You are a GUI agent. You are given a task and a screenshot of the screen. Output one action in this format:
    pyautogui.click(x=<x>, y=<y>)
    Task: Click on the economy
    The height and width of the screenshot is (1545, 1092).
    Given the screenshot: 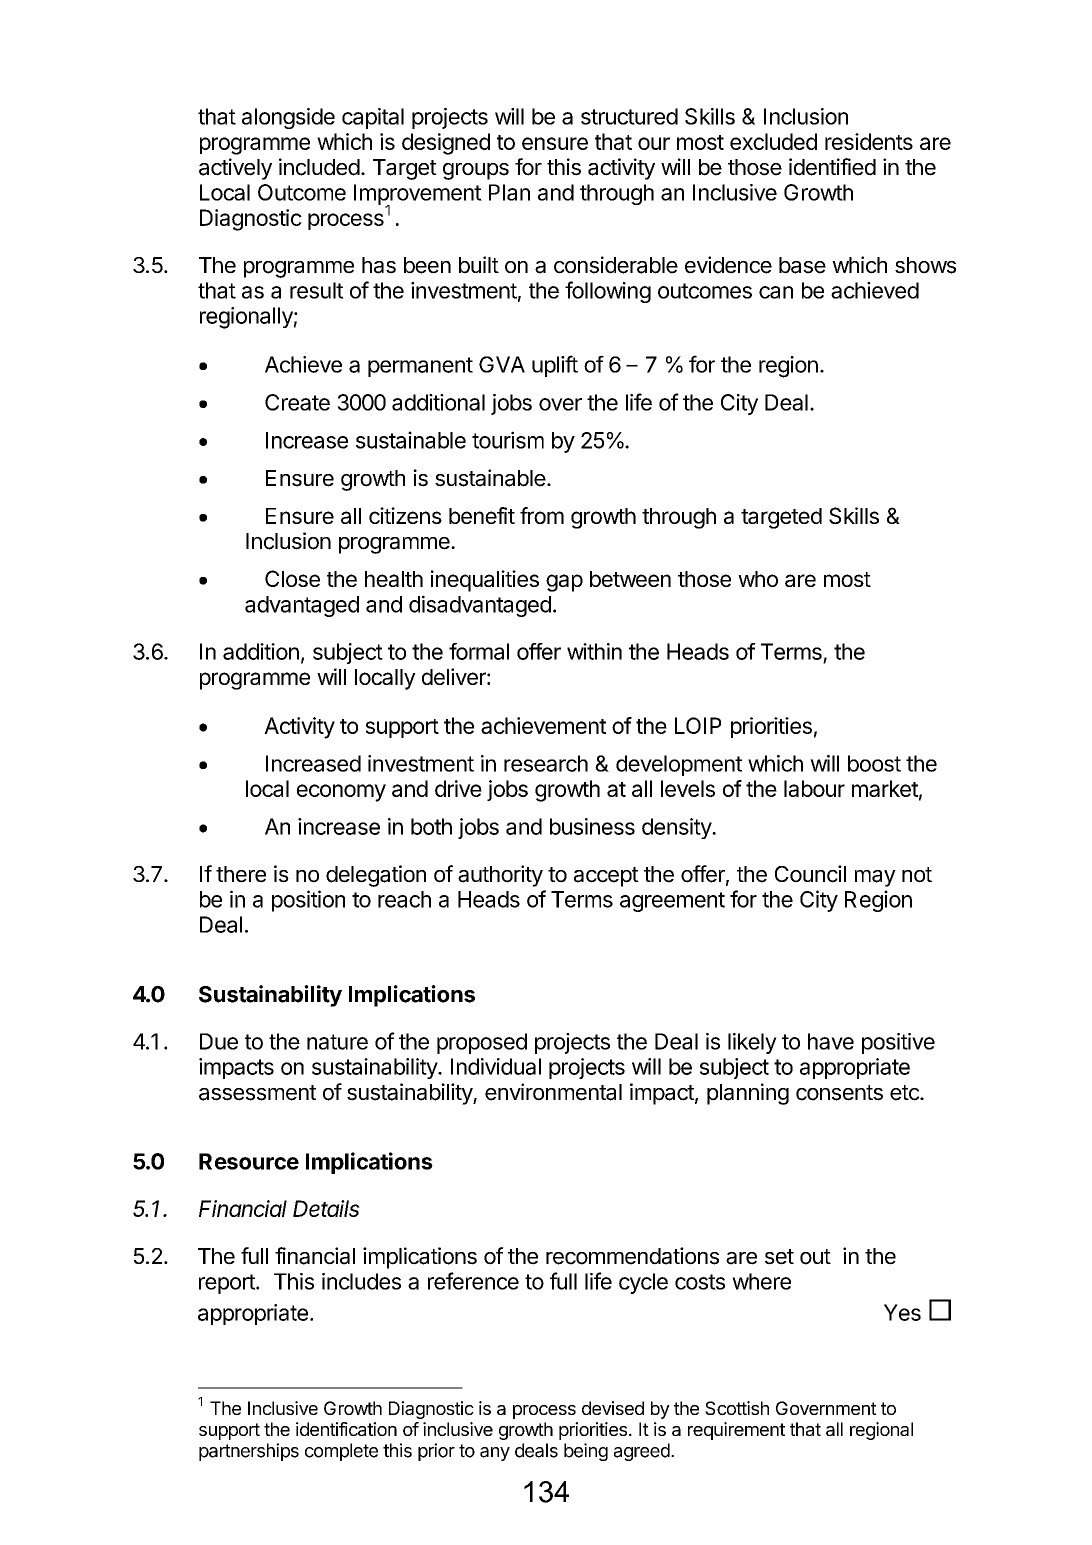 What is the action you would take?
    pyautogui.click(x=341, y=793)
